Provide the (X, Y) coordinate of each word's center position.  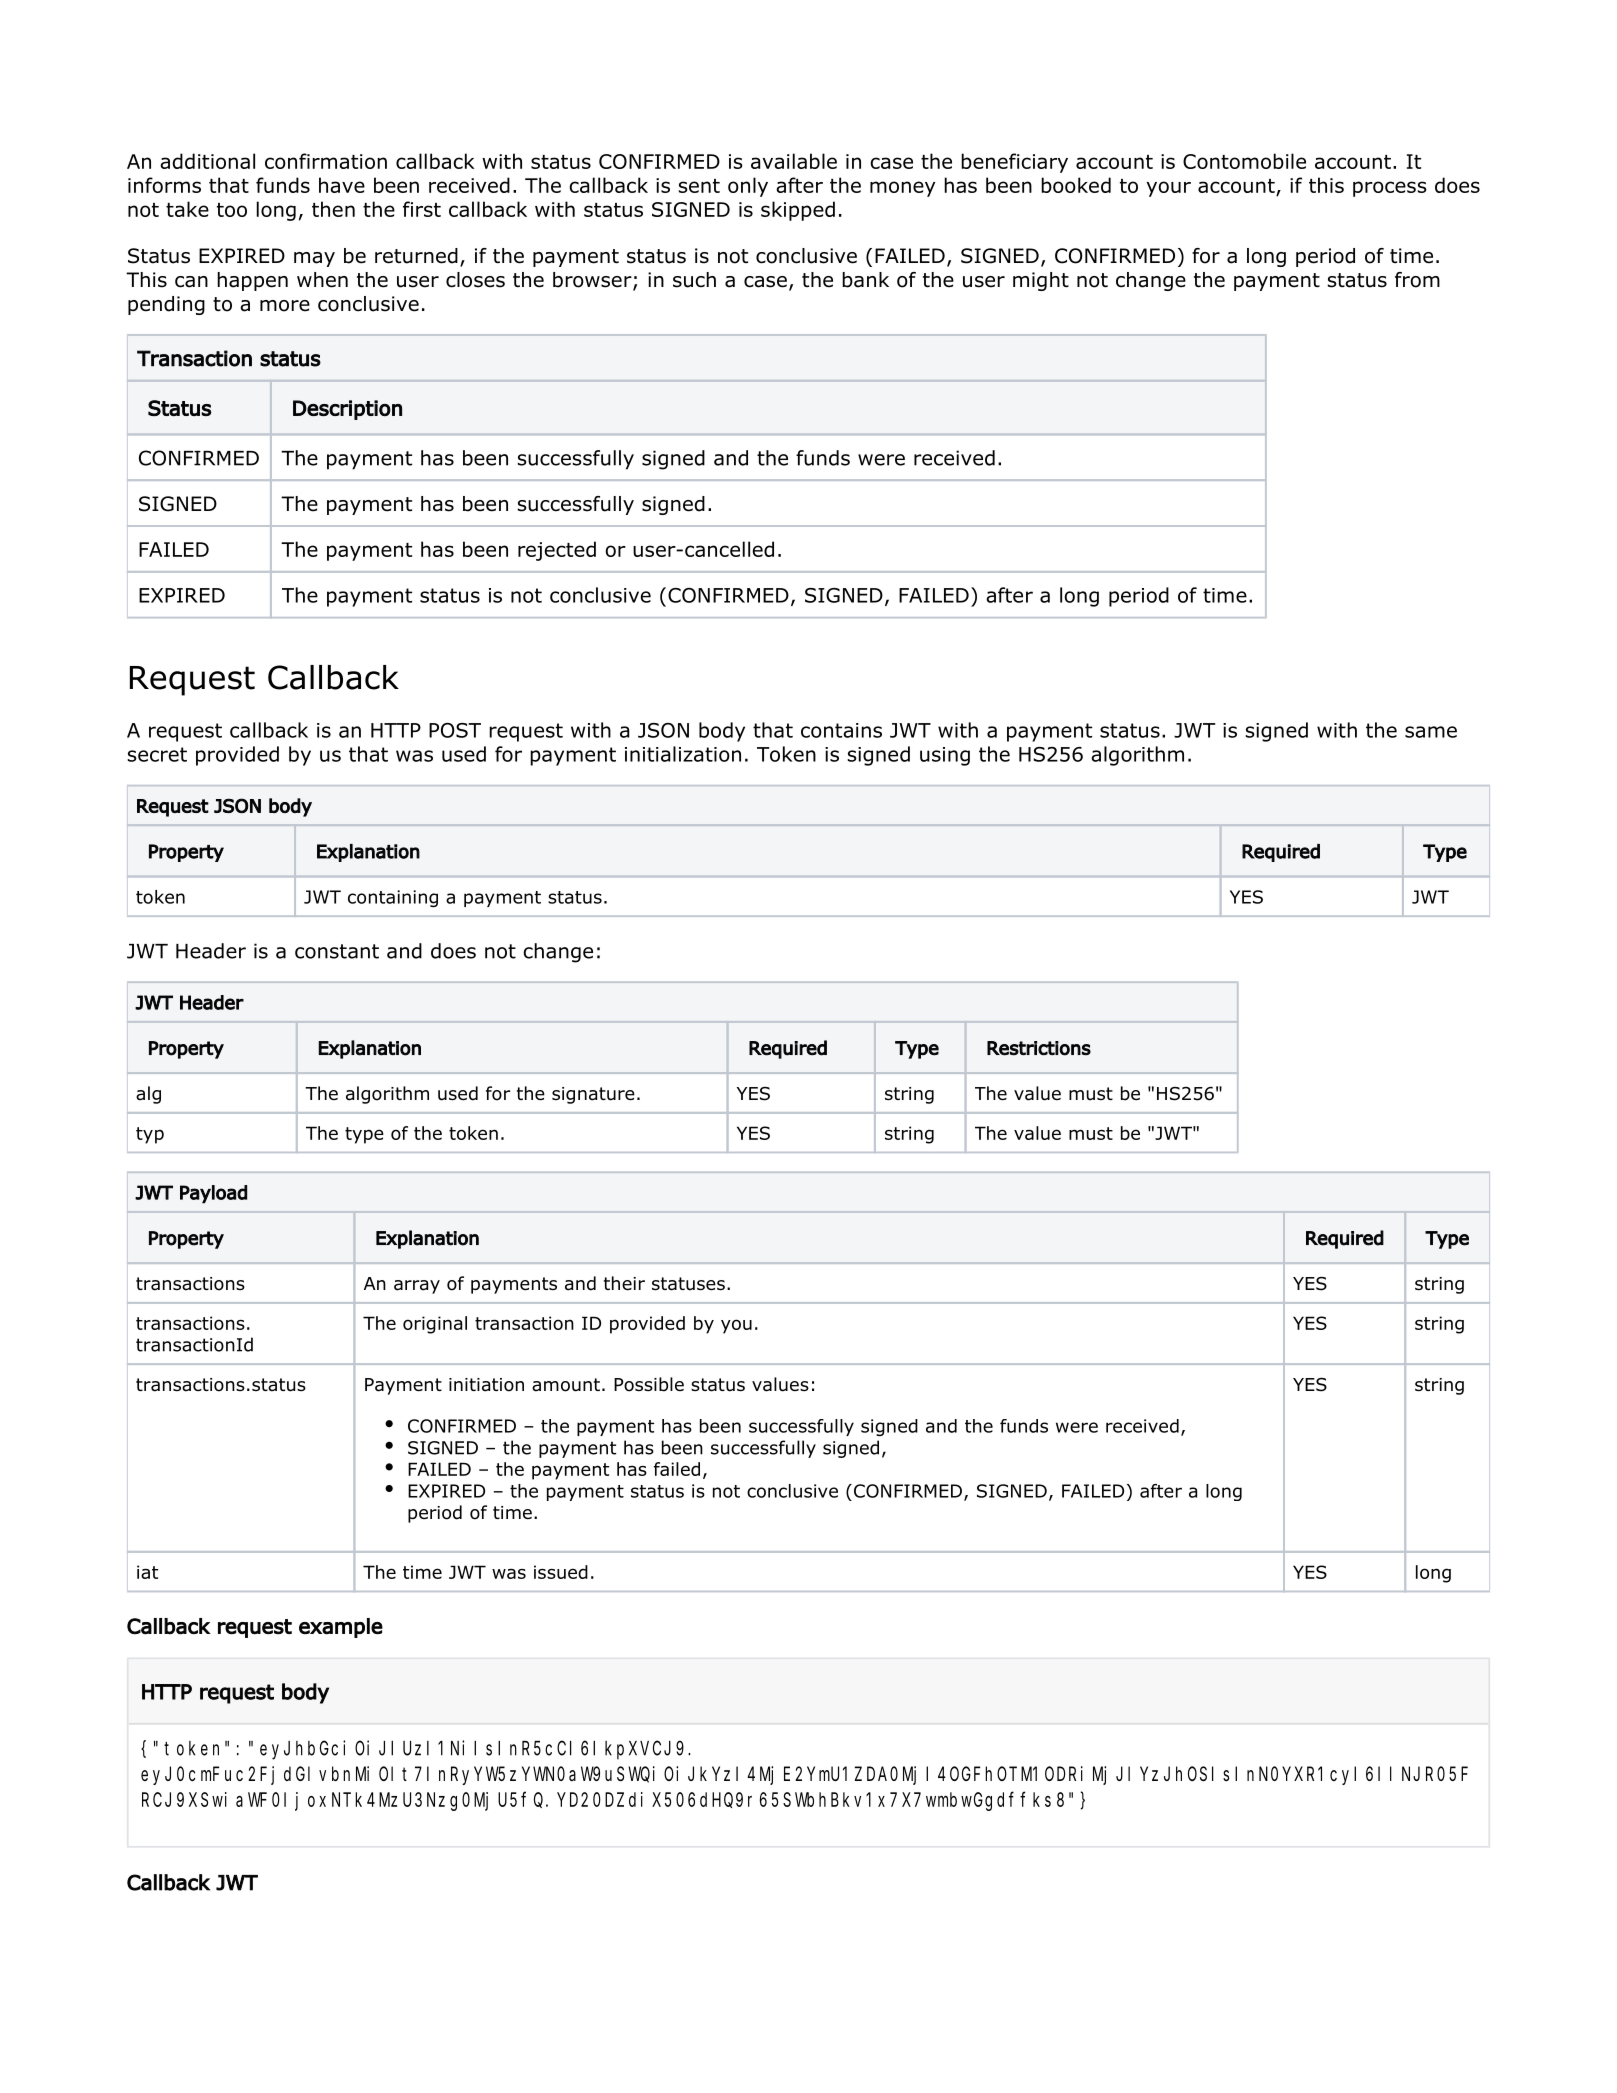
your (1169, 189)
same (1431, 732)
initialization (683, 754)
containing (393, 898)
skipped (798, 211)
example (341, 1628)
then (333, 209)
